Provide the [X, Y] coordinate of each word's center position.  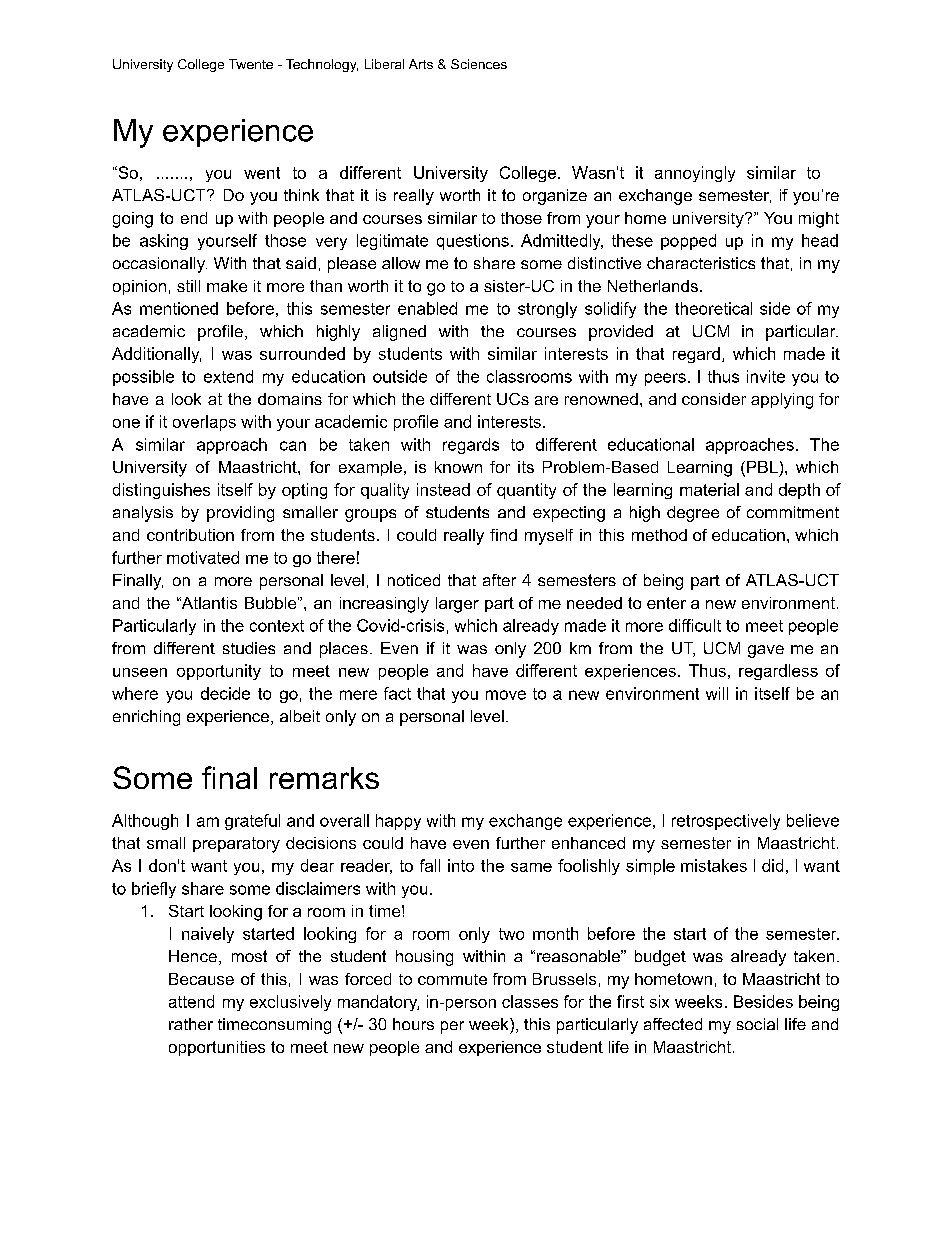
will [717, 693]
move [506, 695]
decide [225, 693]
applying [782, 401]
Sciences [479, 64]
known [458, 467]
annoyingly [695, 174]
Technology [322, 65]
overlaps [204, 423]
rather [191, 1024]
